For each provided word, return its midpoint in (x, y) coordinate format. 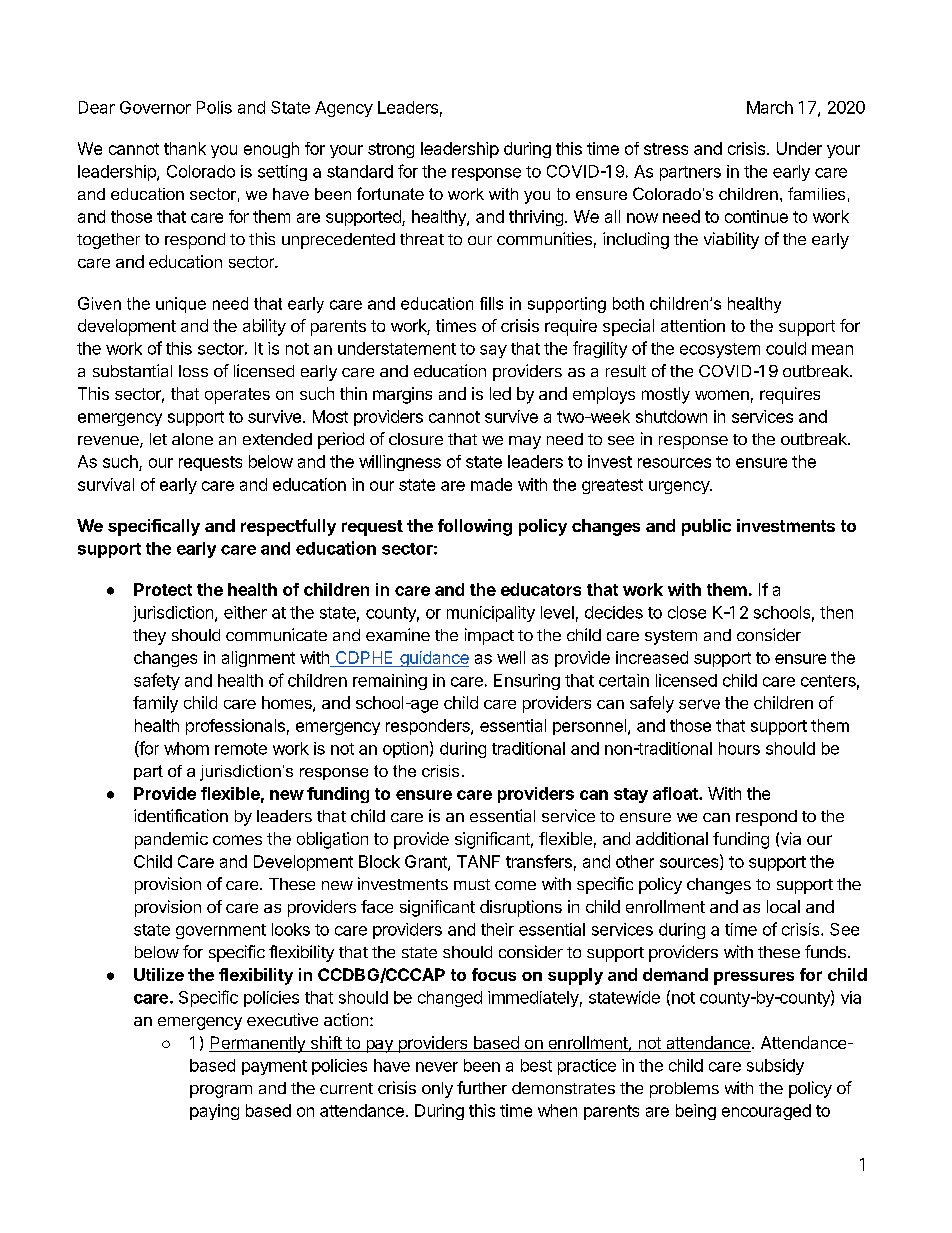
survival (106, 484)
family (155, 704)
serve (699, 704)
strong (391, 150)
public (706, 527)
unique (181, 305)
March (770, 107)
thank (185, 148)
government (221, 931)
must (472, 884)
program (221, 1091)
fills (491, 303)
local (783, 906)
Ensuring (527, 682)
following (475, 527)
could (786, 348)
